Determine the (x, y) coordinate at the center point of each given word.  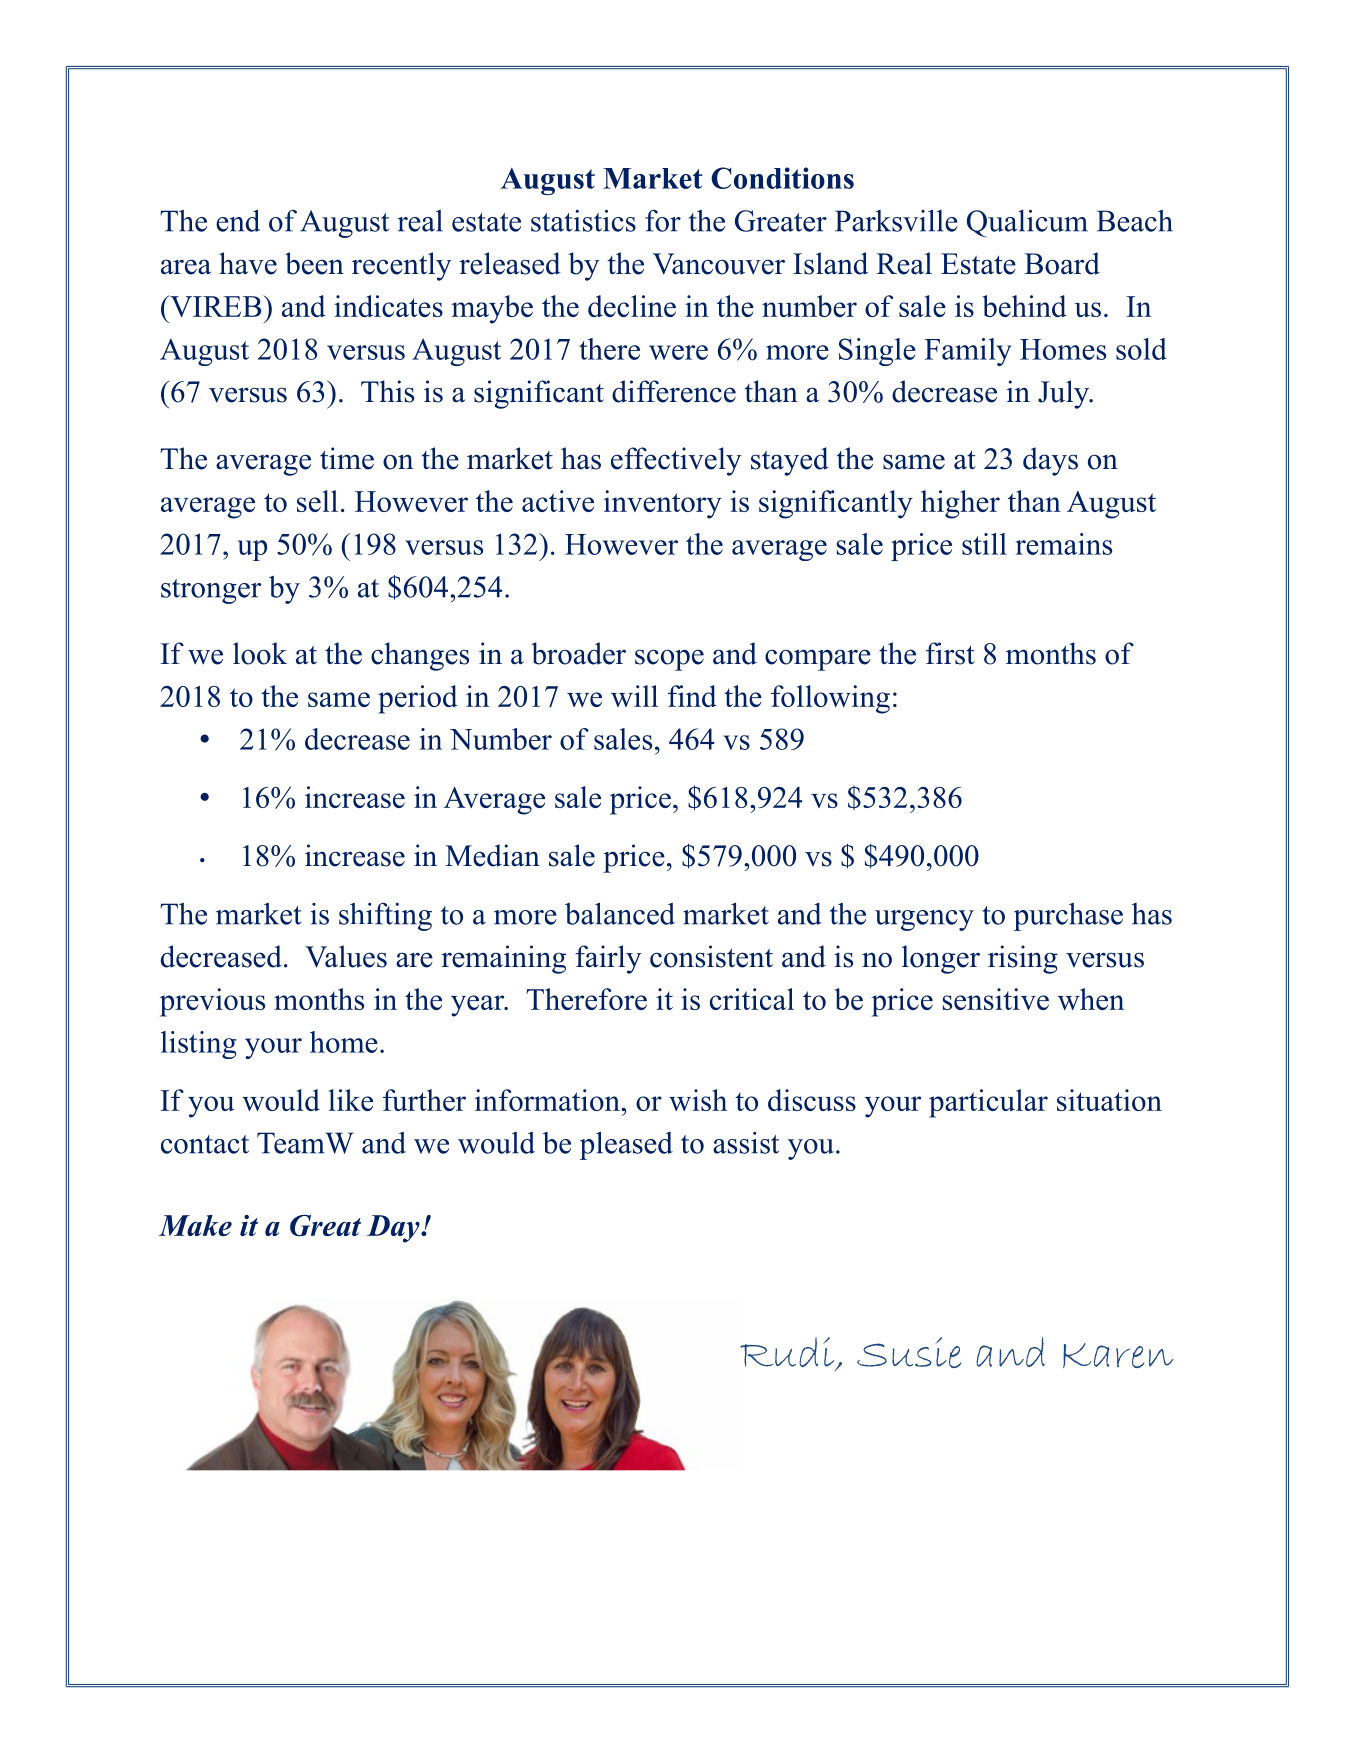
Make (195, 1225)
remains (1064, 544)
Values (346, 956)
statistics (583, 221)
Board (1062, 263)
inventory (663, 504)
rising (1023, 959)
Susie (909, 1352)
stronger (211, 591)
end (238, 220)
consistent (711, 956)
